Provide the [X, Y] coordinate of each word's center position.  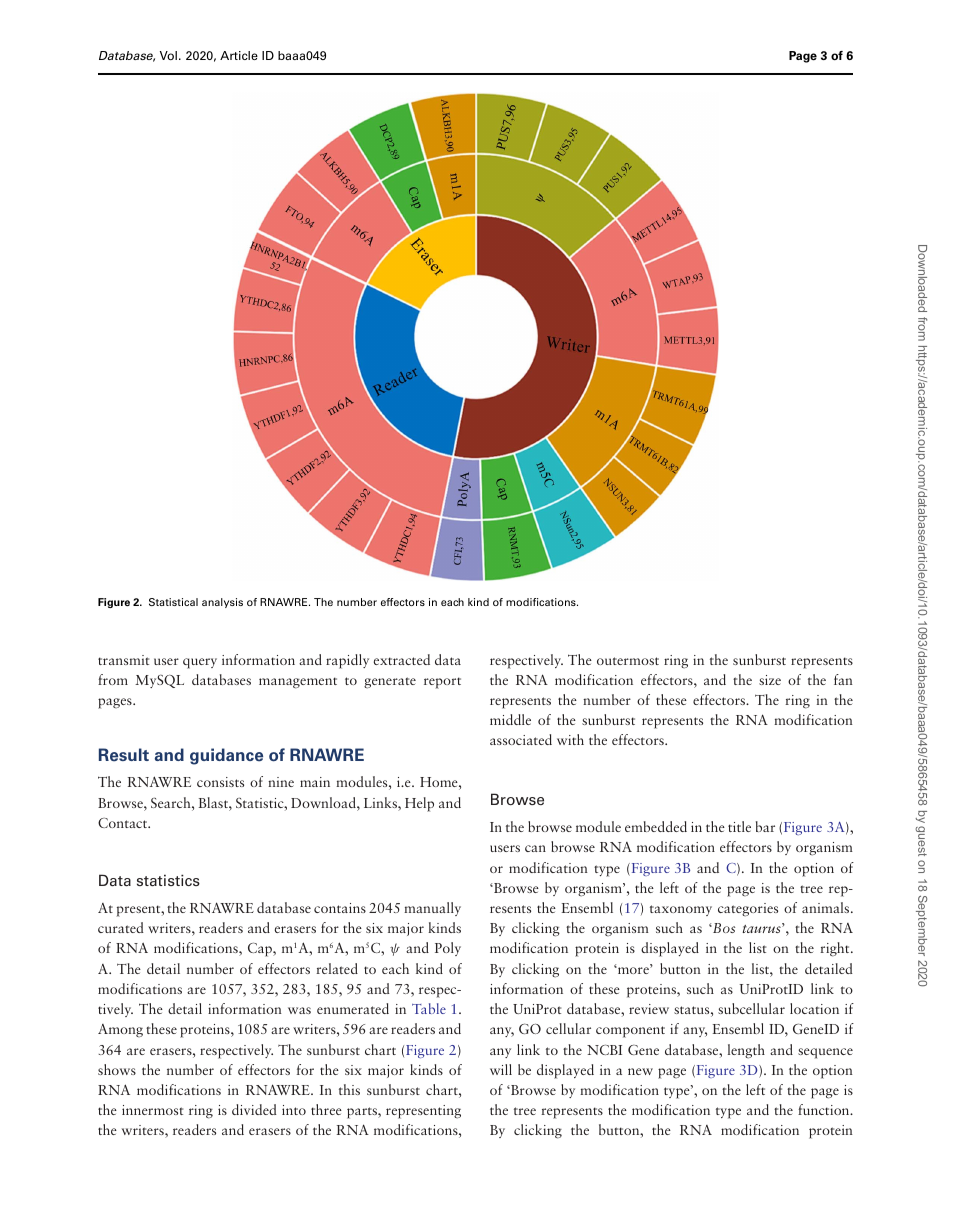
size [770, 680]
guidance [226, 756]
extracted [402, 659]
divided [254, 1109]
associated [521, 739]
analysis [222, 603]
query [200, 663]
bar [765, 826]
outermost [628, 661]
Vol [168, 55]
